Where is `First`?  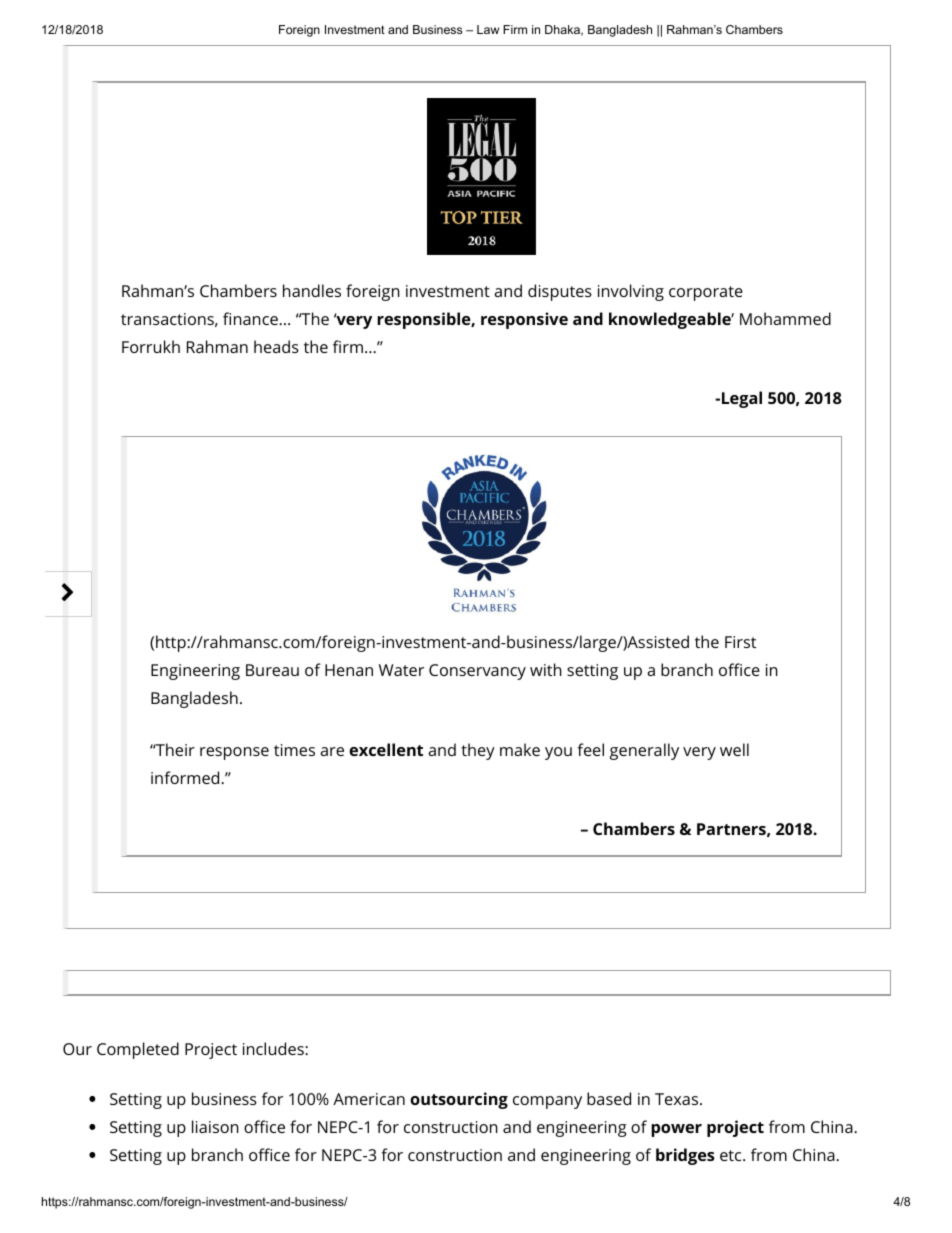
First is located at coordinates (740, 642).
